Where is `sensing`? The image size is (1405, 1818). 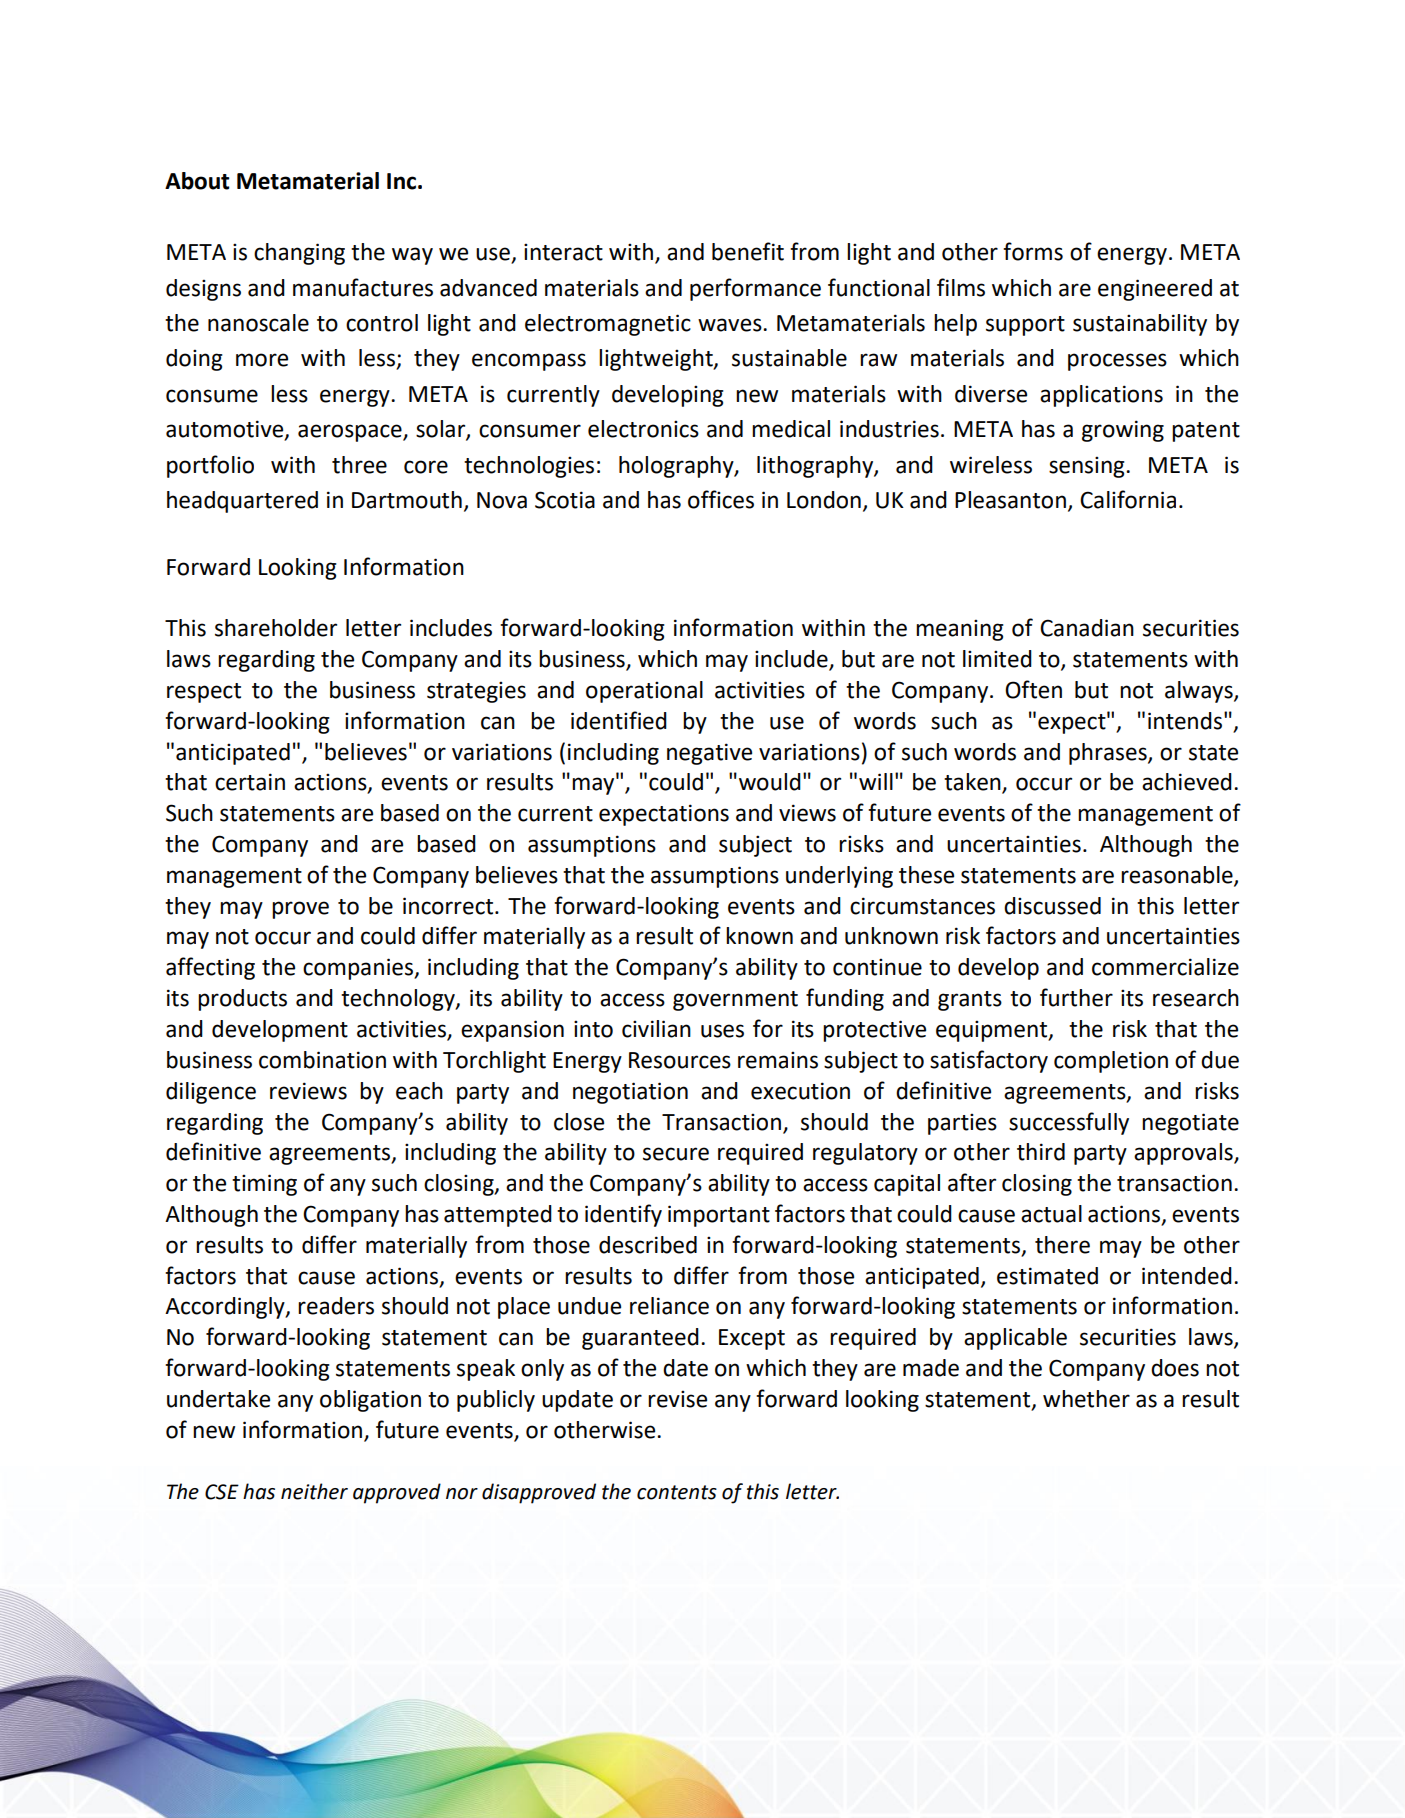
sensing is located at coordinates (1088, 467).
